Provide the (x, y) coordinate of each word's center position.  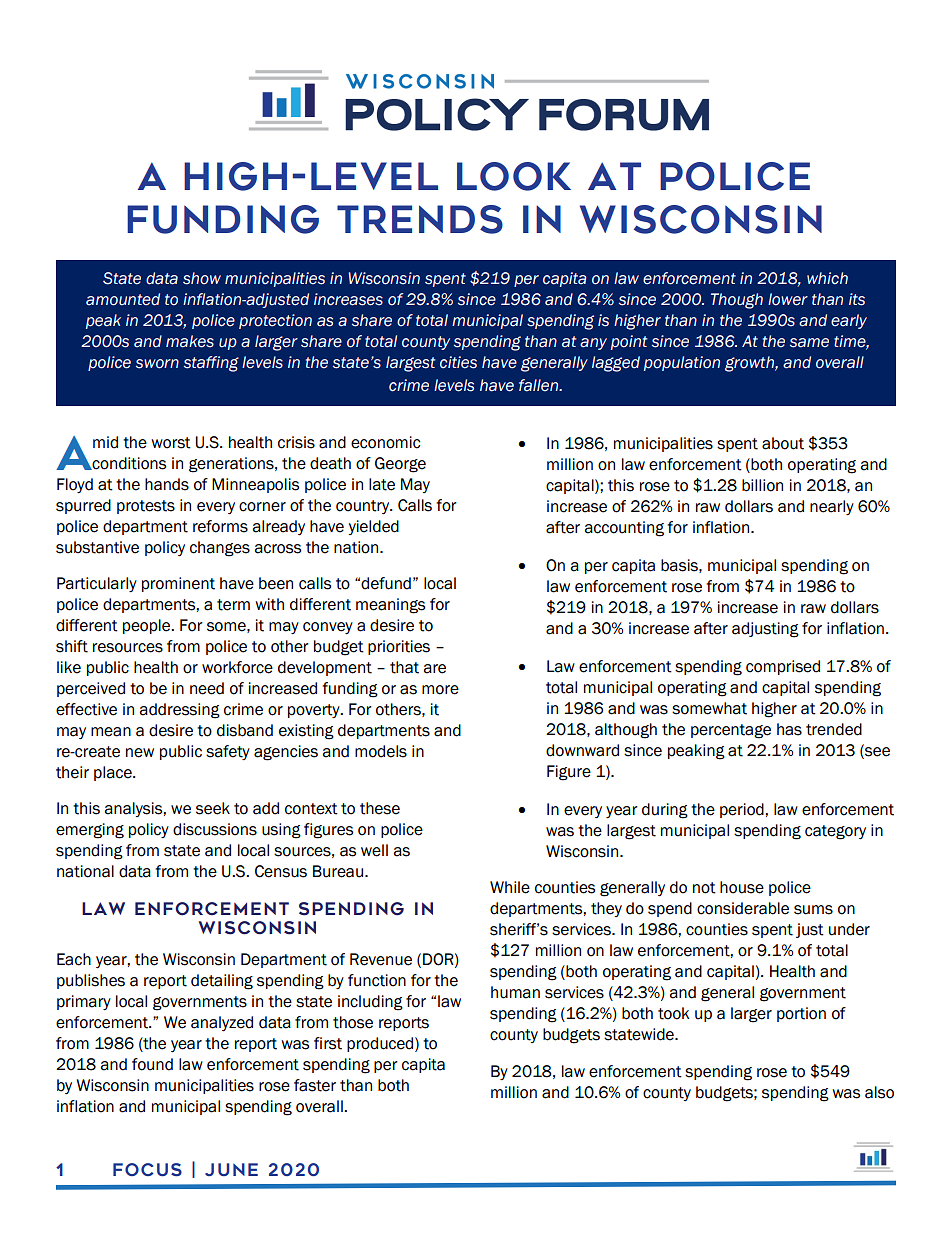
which (827, 278)
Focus (147, 1170)
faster (315, 1085)
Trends (420, 219)
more (440, 690)
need (207, 688)
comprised (783, 667)
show (202, 278)
